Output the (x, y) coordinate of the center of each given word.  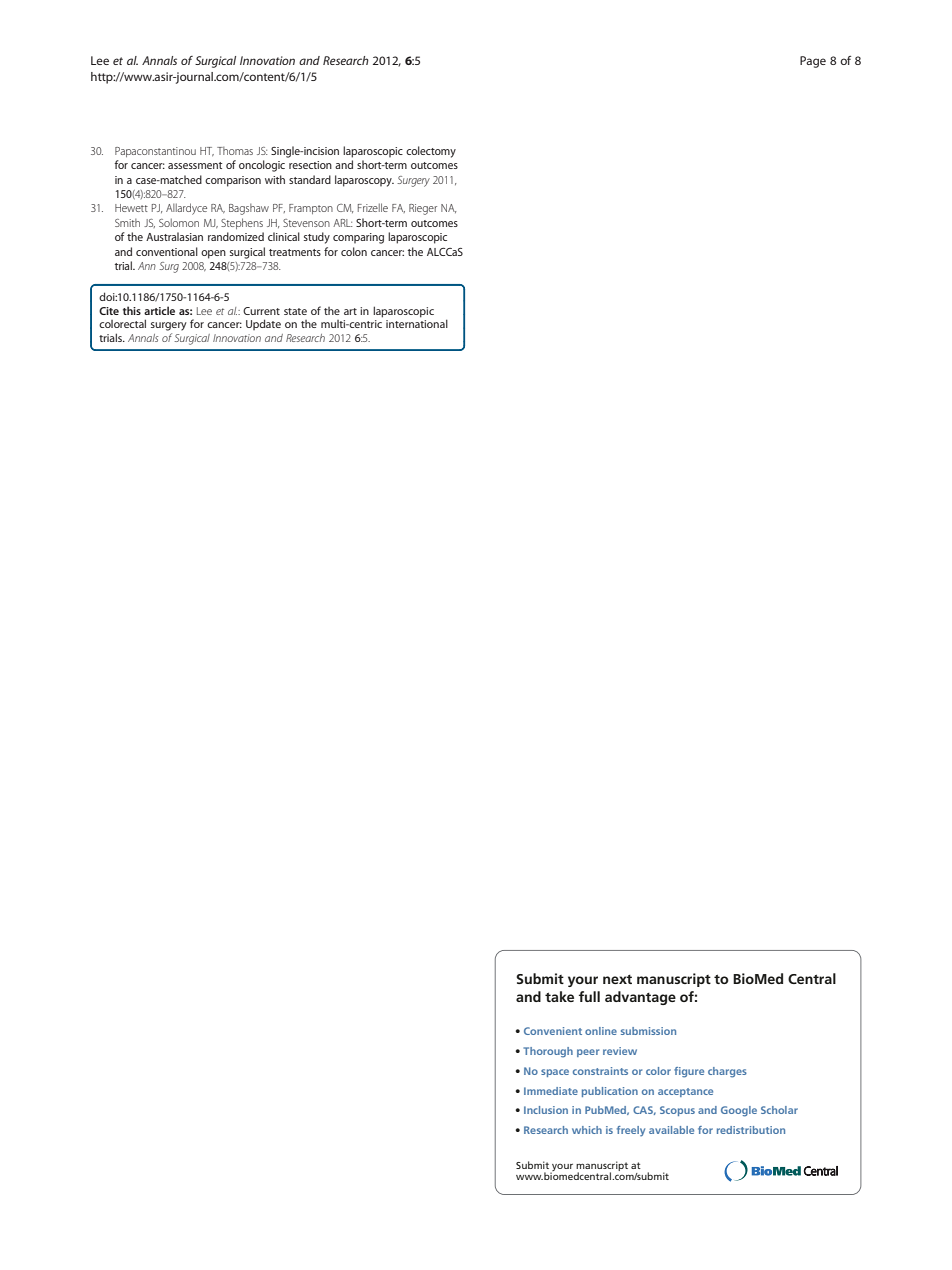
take (559, 996)
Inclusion (546, 1110)
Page (813, 62)
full (589, 996)
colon (354, 251)
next (617, 979)
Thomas (235, 151)
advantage (640, 998)
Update (263, 324)
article (159, 310)
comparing (358, 238)
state (295, 311)
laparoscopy (364, 181)
